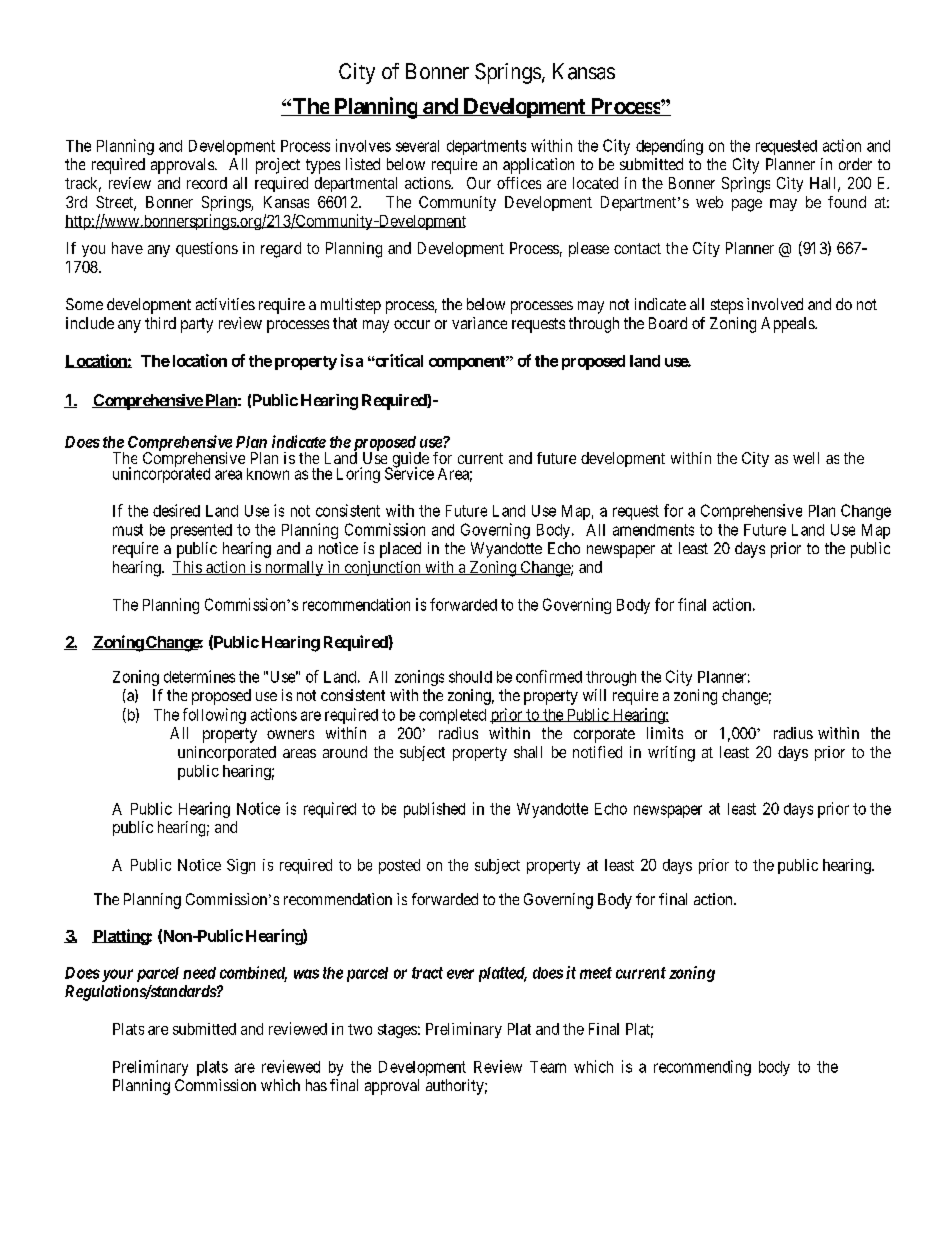 The height and width of the page is (1233, 952). I want to click on offices, so click(519, 183).
